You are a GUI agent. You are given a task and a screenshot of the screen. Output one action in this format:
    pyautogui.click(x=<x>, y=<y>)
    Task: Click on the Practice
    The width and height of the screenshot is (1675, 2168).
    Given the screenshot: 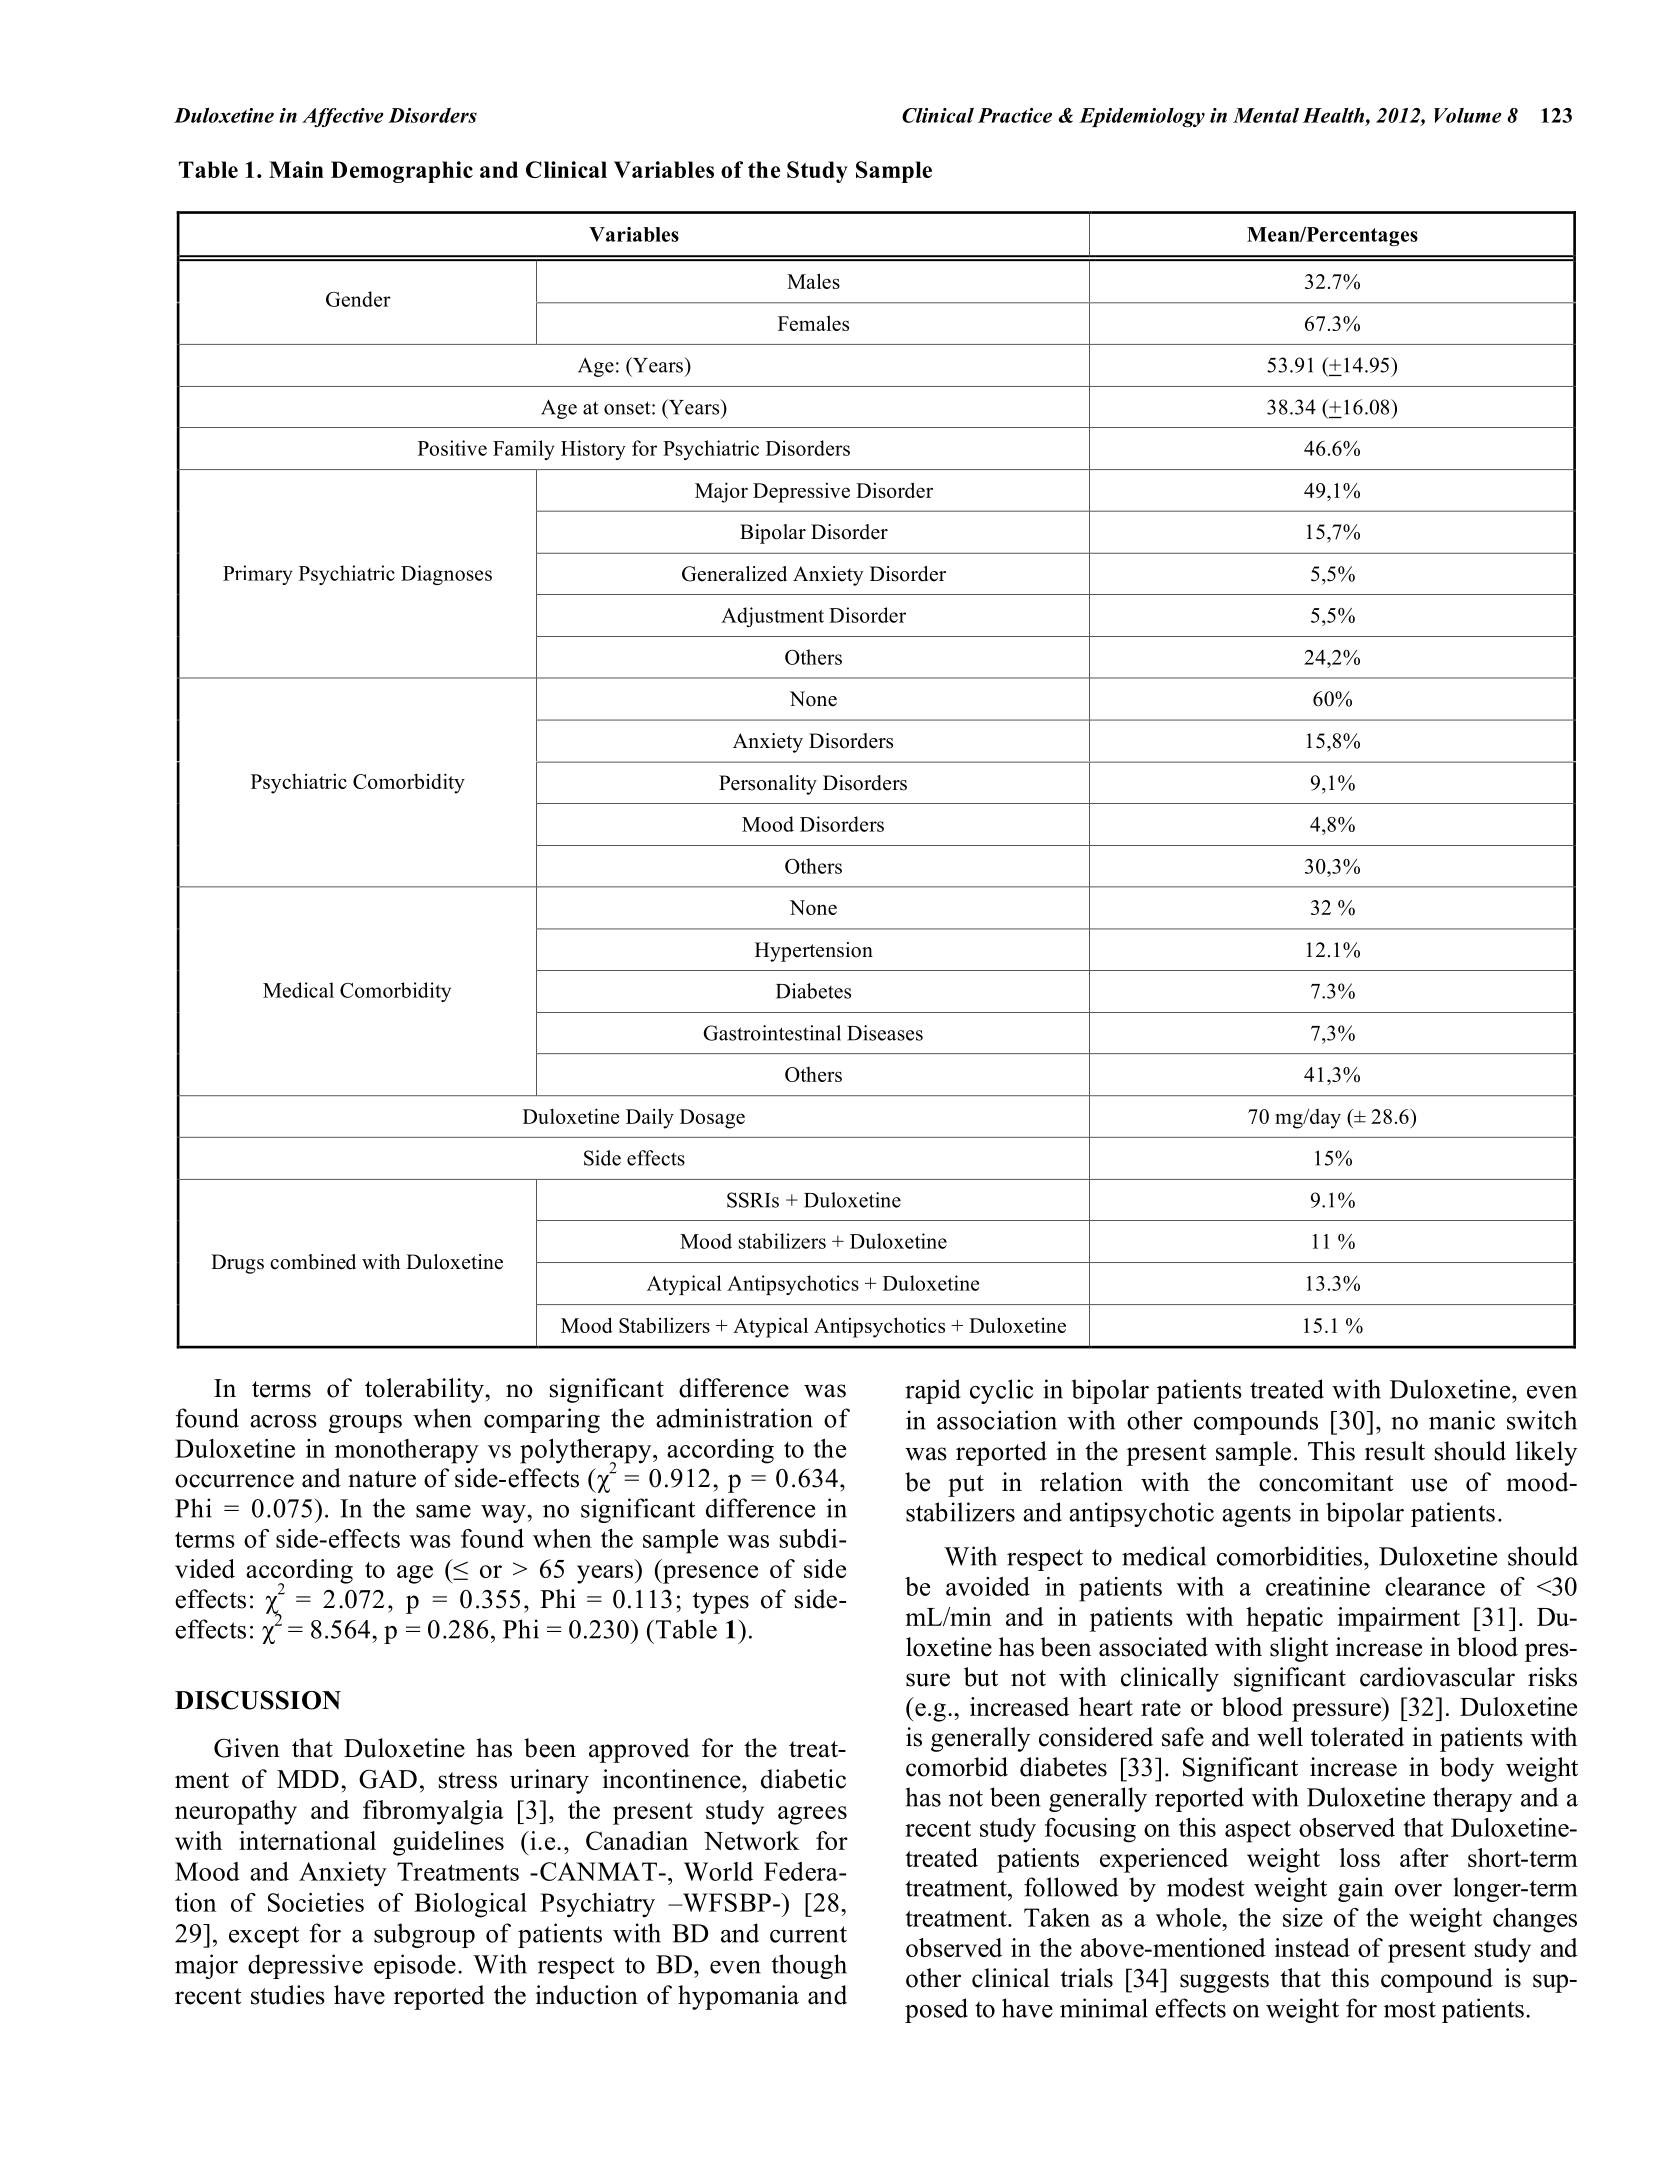 What is the action you would take?
    pyautogui.click(x=1015, y=115)
